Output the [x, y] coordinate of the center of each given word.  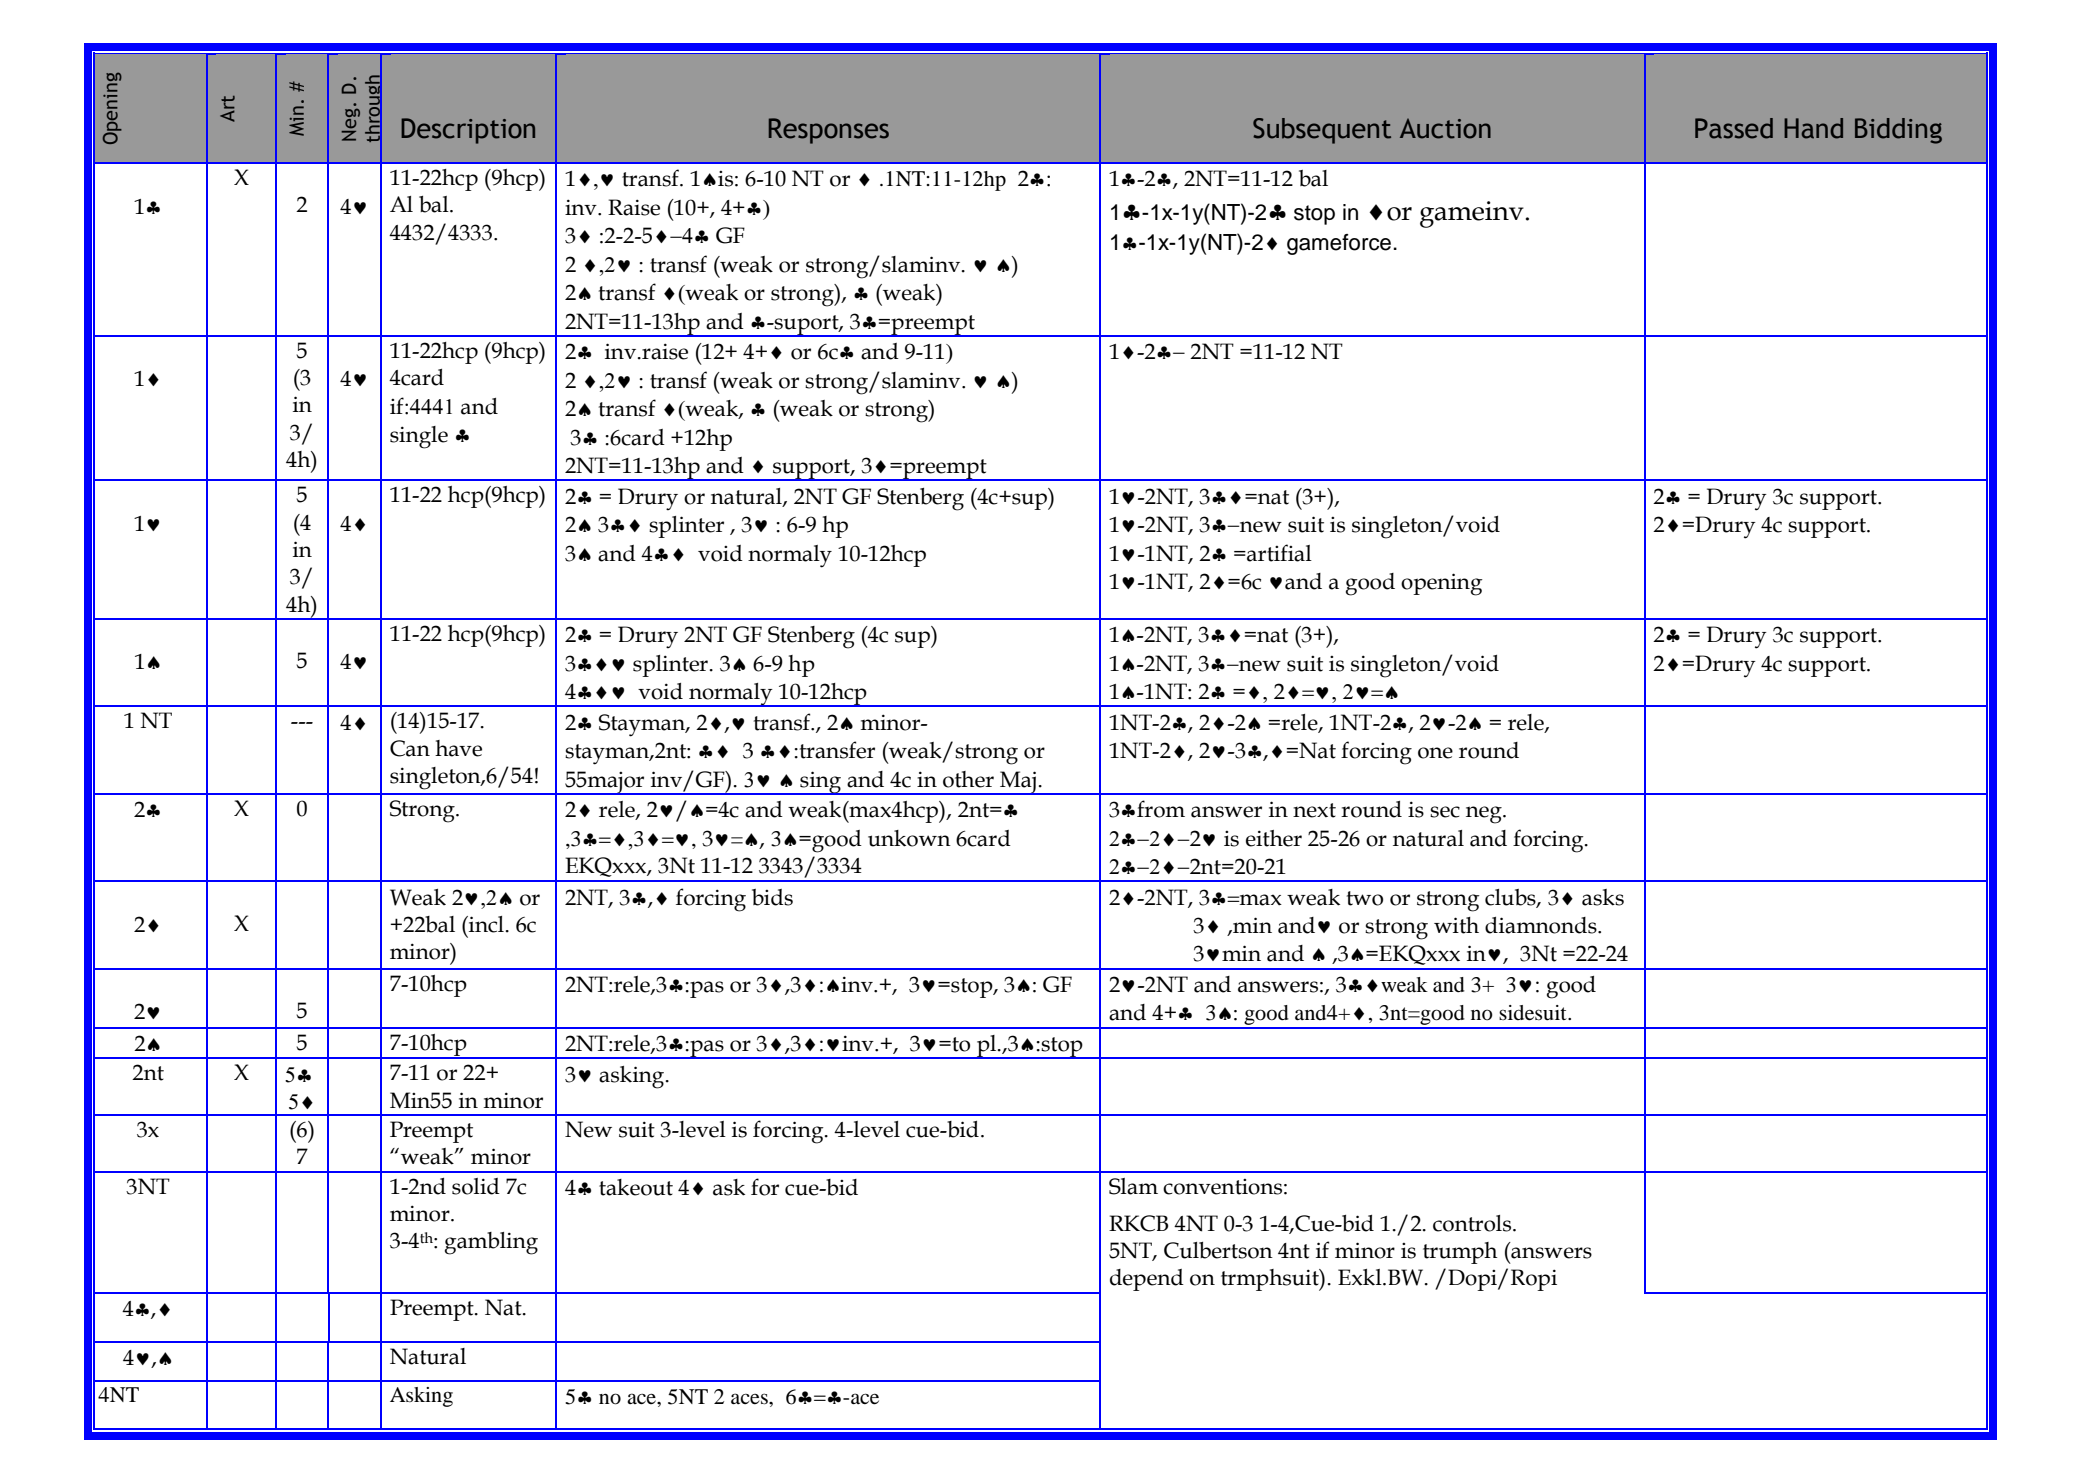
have [458, 748]
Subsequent [1322, 131]
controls [1473, 1223]
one [1435, 753]
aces [750, 1399]
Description [468, 131]
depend [1147, 1280]
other [968, 779]
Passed [1734, 128]
